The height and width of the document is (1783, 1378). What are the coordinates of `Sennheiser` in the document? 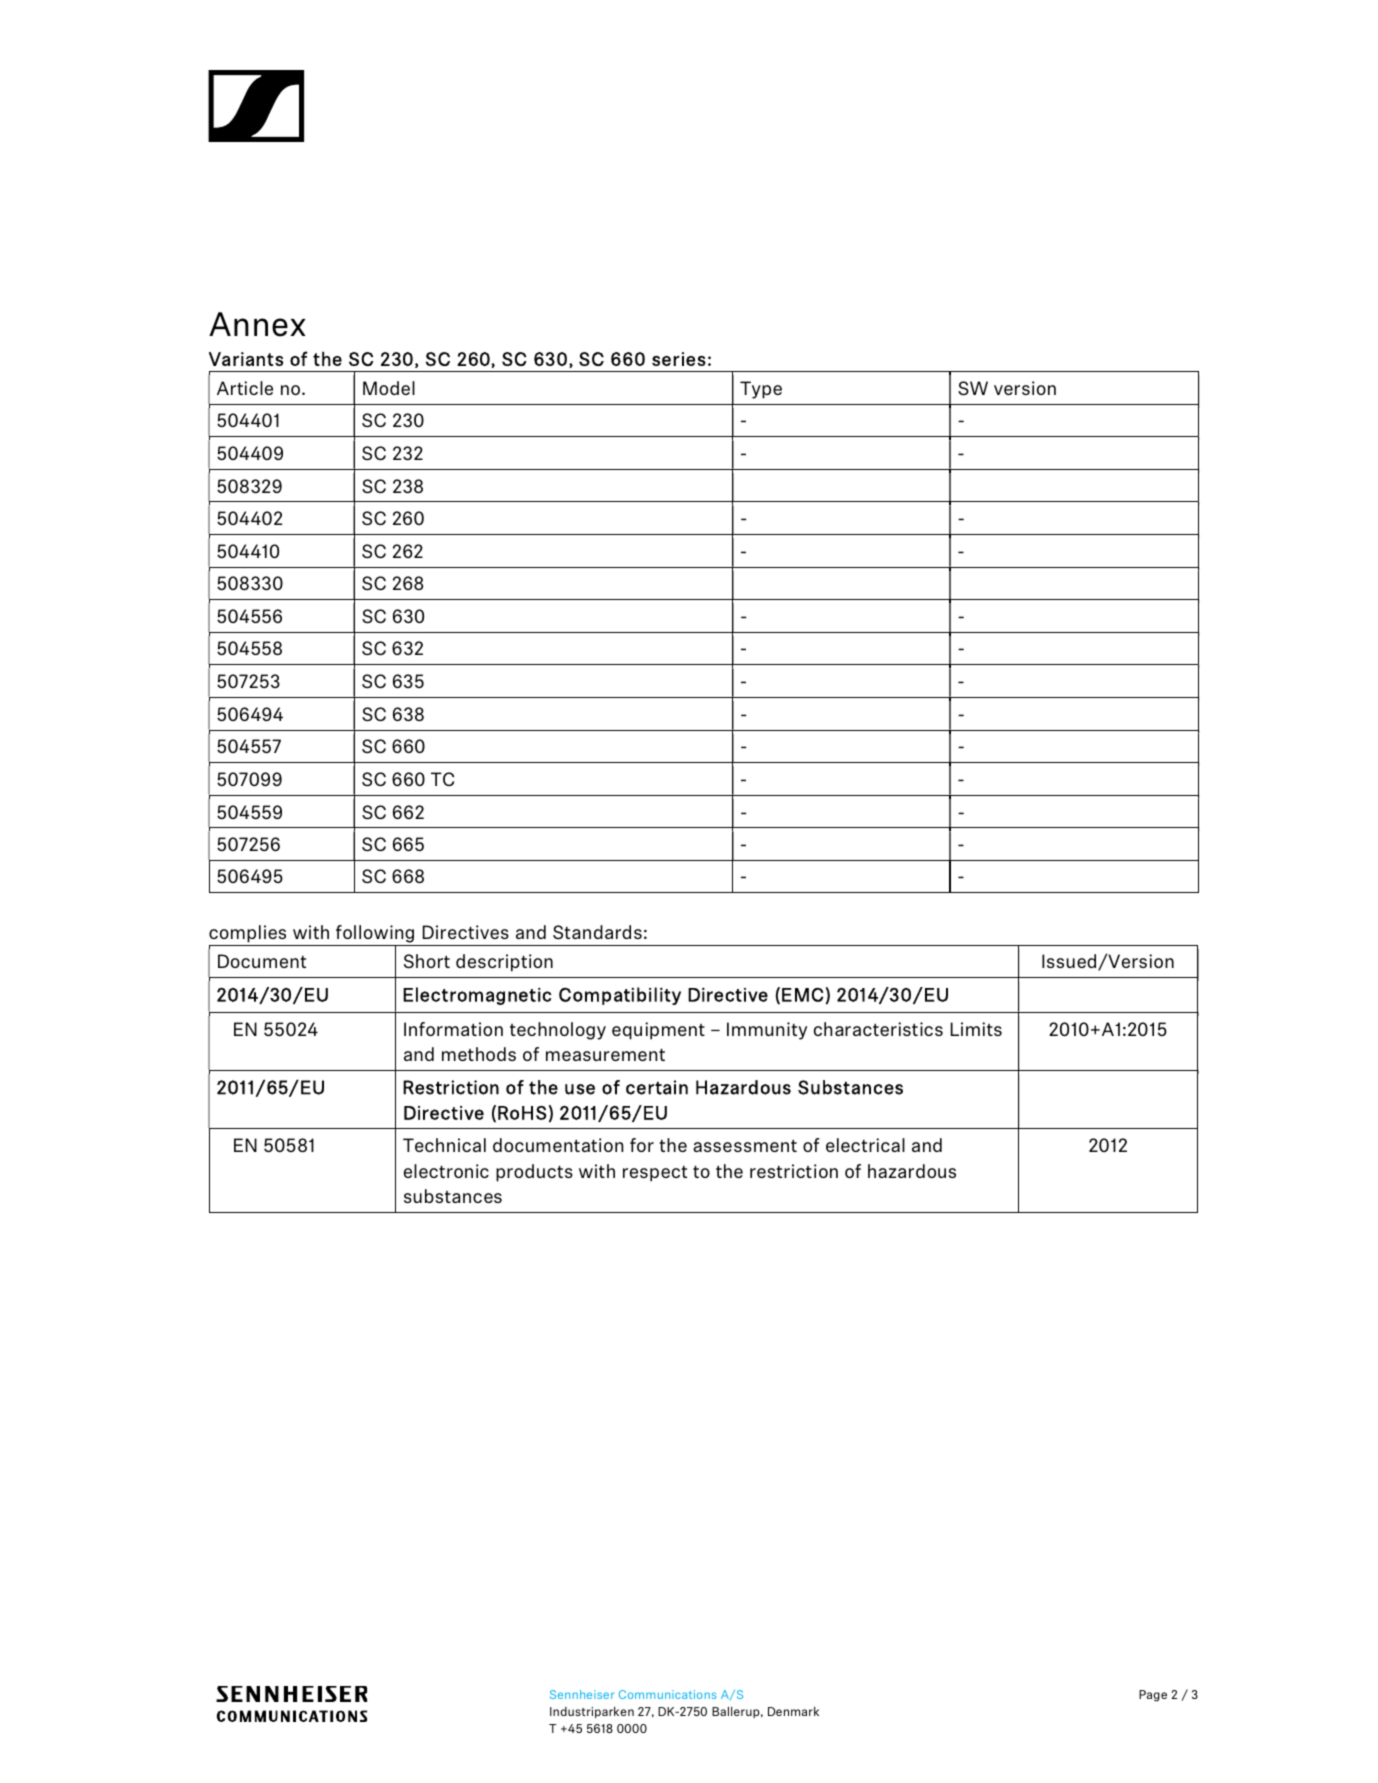 It's located at (582, 1694).
